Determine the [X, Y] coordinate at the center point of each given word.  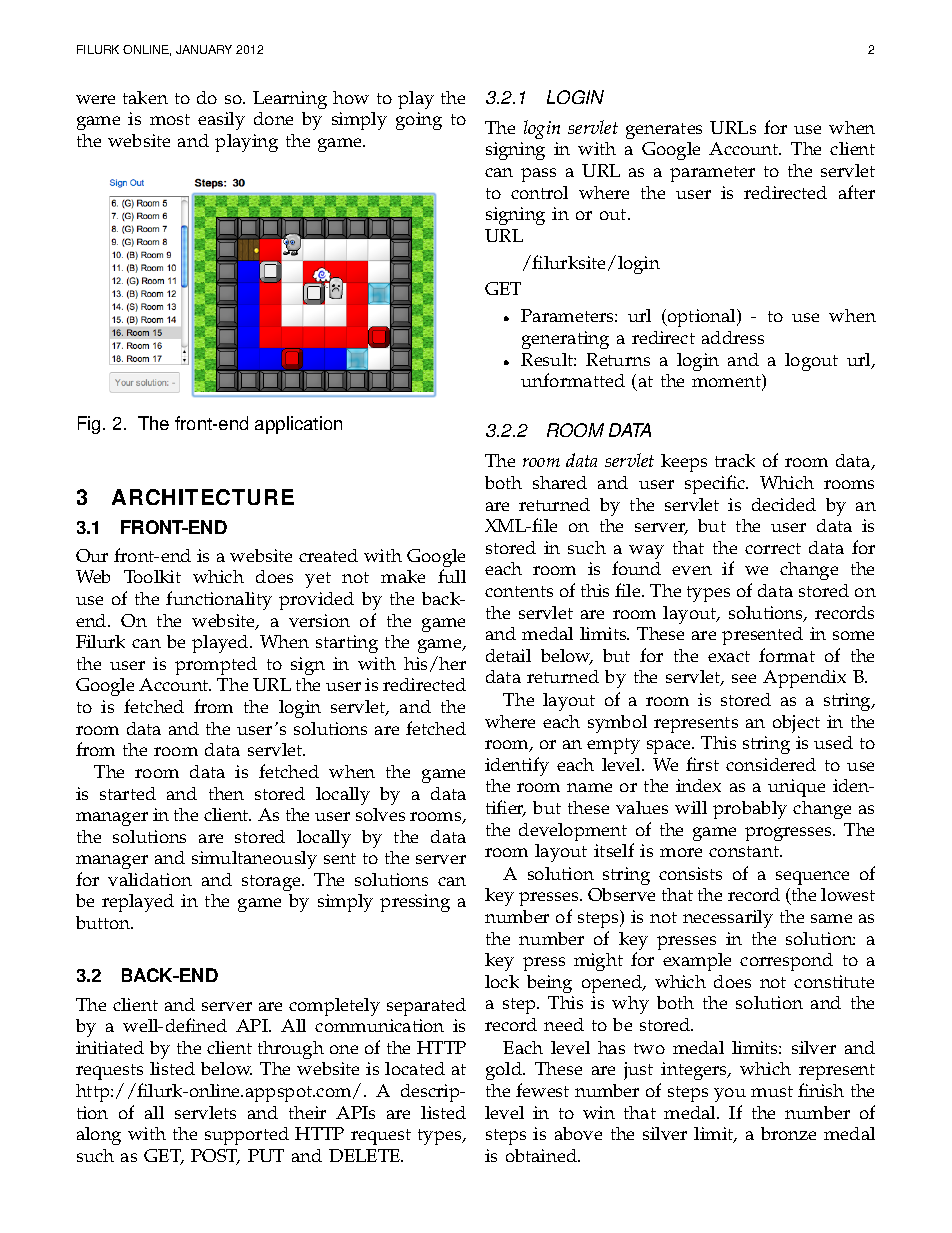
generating [565, 340]
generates [664, 131]
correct [773, 548]
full [452, 576]
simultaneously [254, 860]
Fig [89, 425]
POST [215, 1157]
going [419, 121]
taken [145, 97]
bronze [788, 1133]
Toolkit [152, 576]
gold [505, 1073]
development [573, 832]
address [733, 337]
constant [745, 851]
